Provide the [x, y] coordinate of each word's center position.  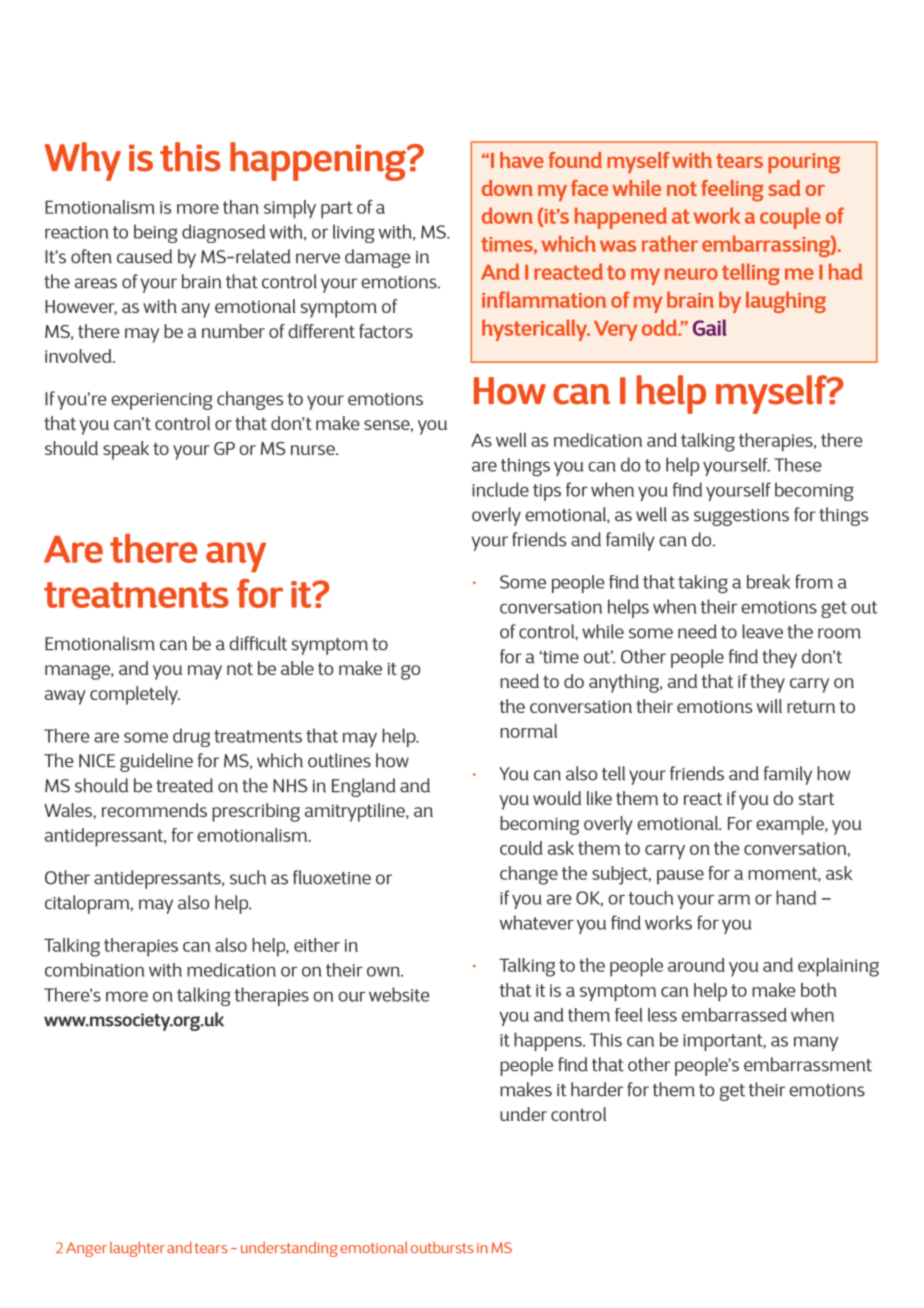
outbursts [442, 1247]
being [156, 233]
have [522, 160]
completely [135, 695]
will [769, 706]
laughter [137, 1249]
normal [528, 731]
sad [784, 188]
